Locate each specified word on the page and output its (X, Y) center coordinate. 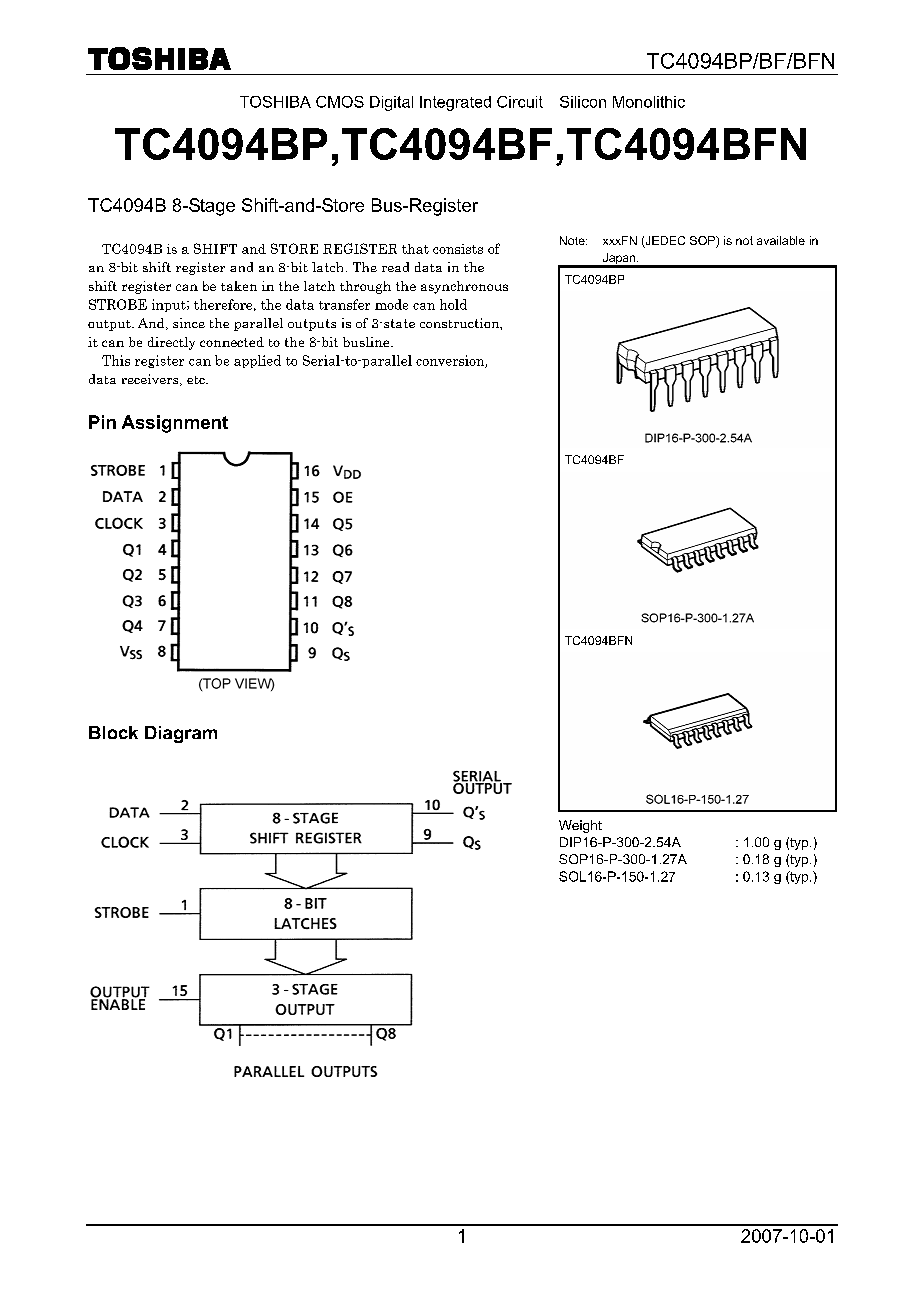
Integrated (455, 103)
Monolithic (649, 102)
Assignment (175, 424)
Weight (580, 826)
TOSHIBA (275, 102)
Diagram (181, 734)
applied (257, 361)
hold (453, 304)
